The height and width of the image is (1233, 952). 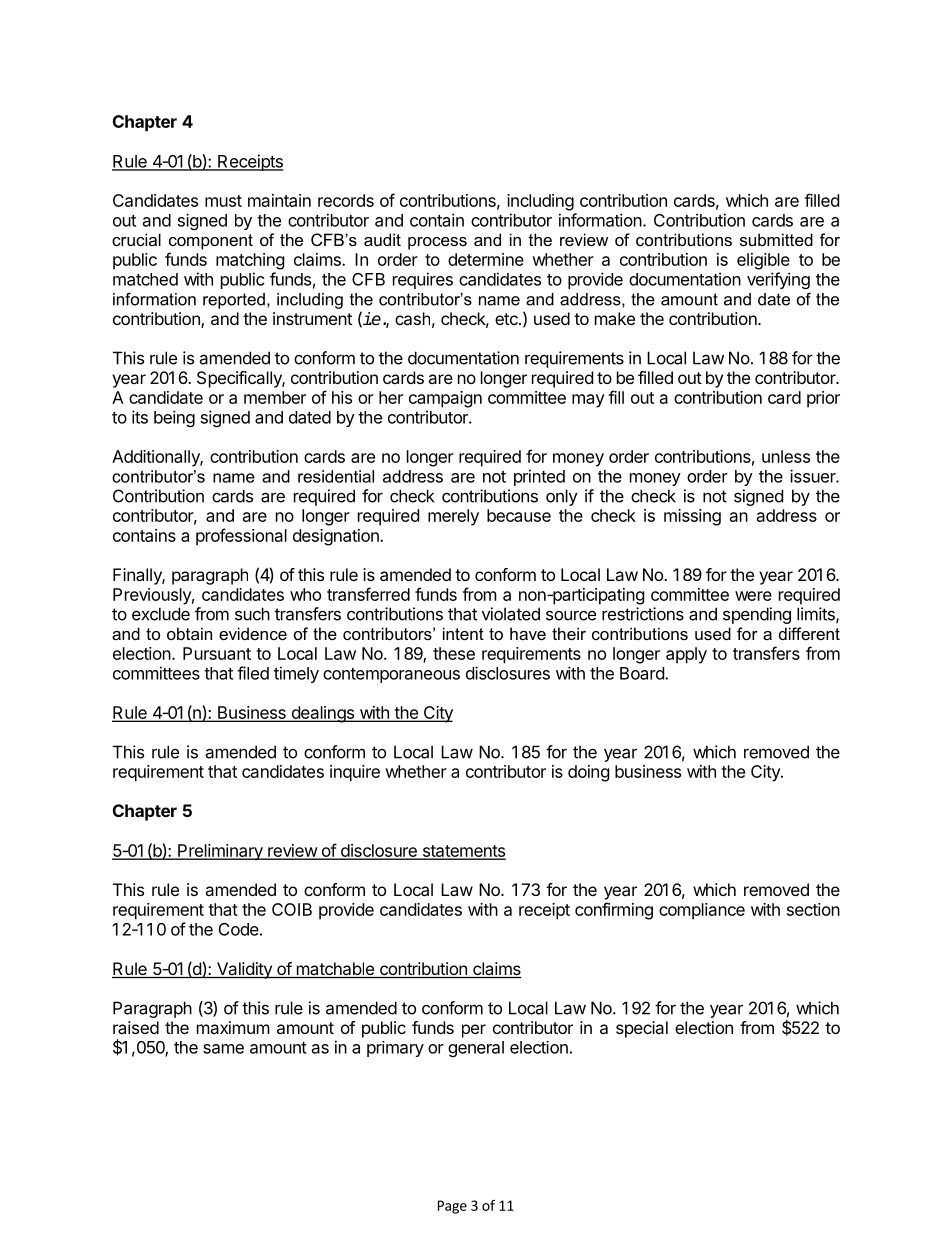 I want to click on component, so click(x=211, y=242).
